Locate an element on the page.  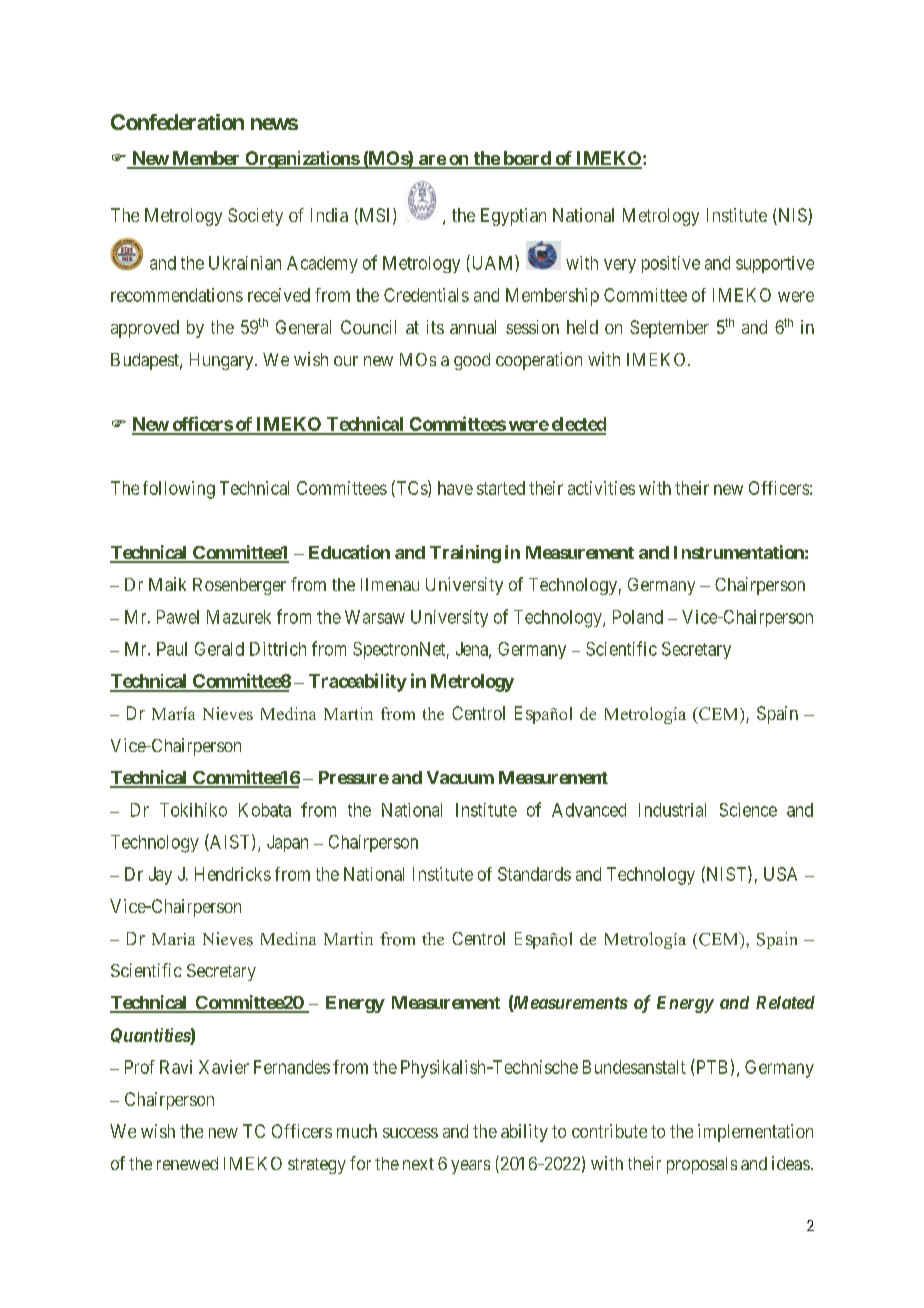
renewed is located at coordinates (187, 1163).
